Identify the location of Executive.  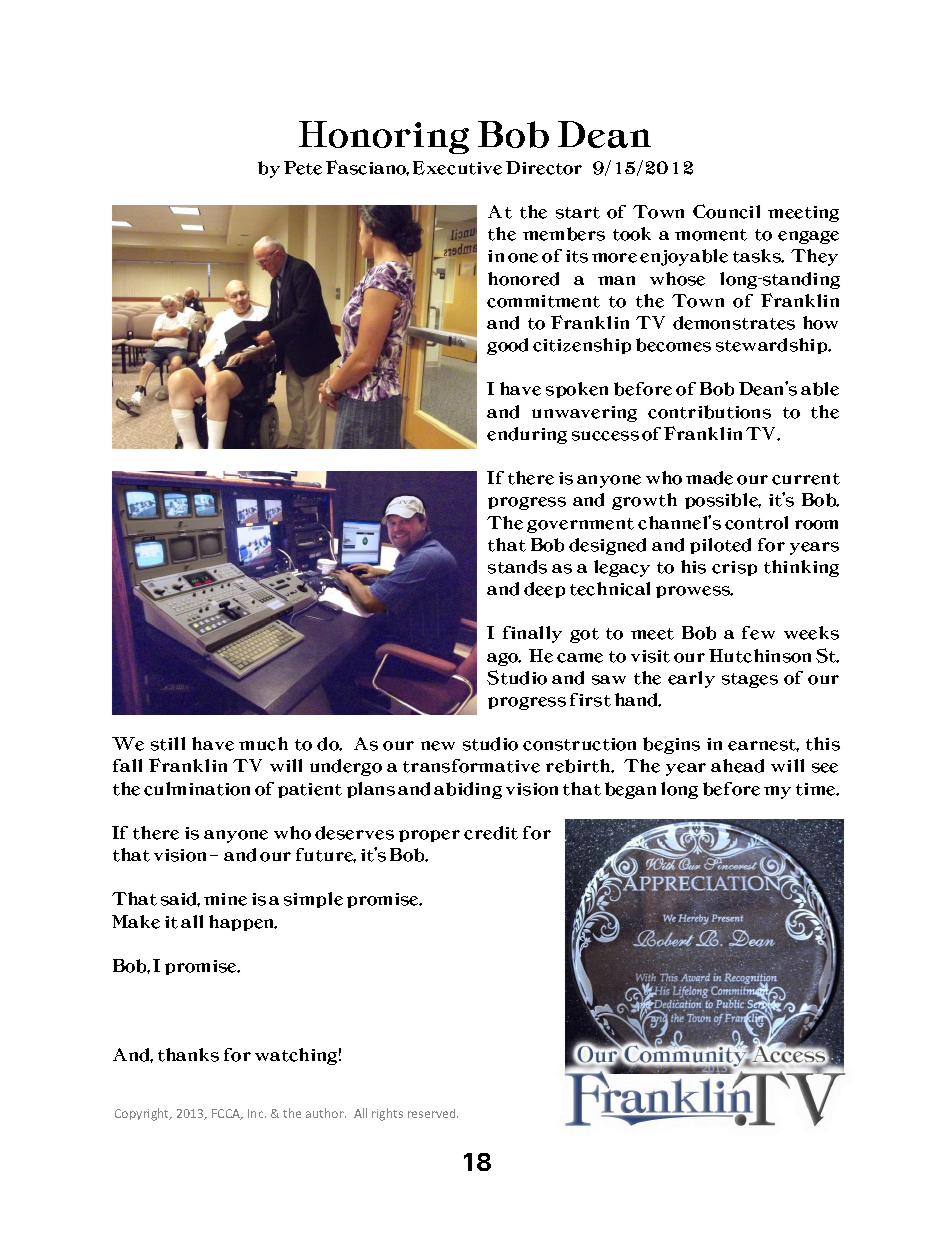
(457, 168).
